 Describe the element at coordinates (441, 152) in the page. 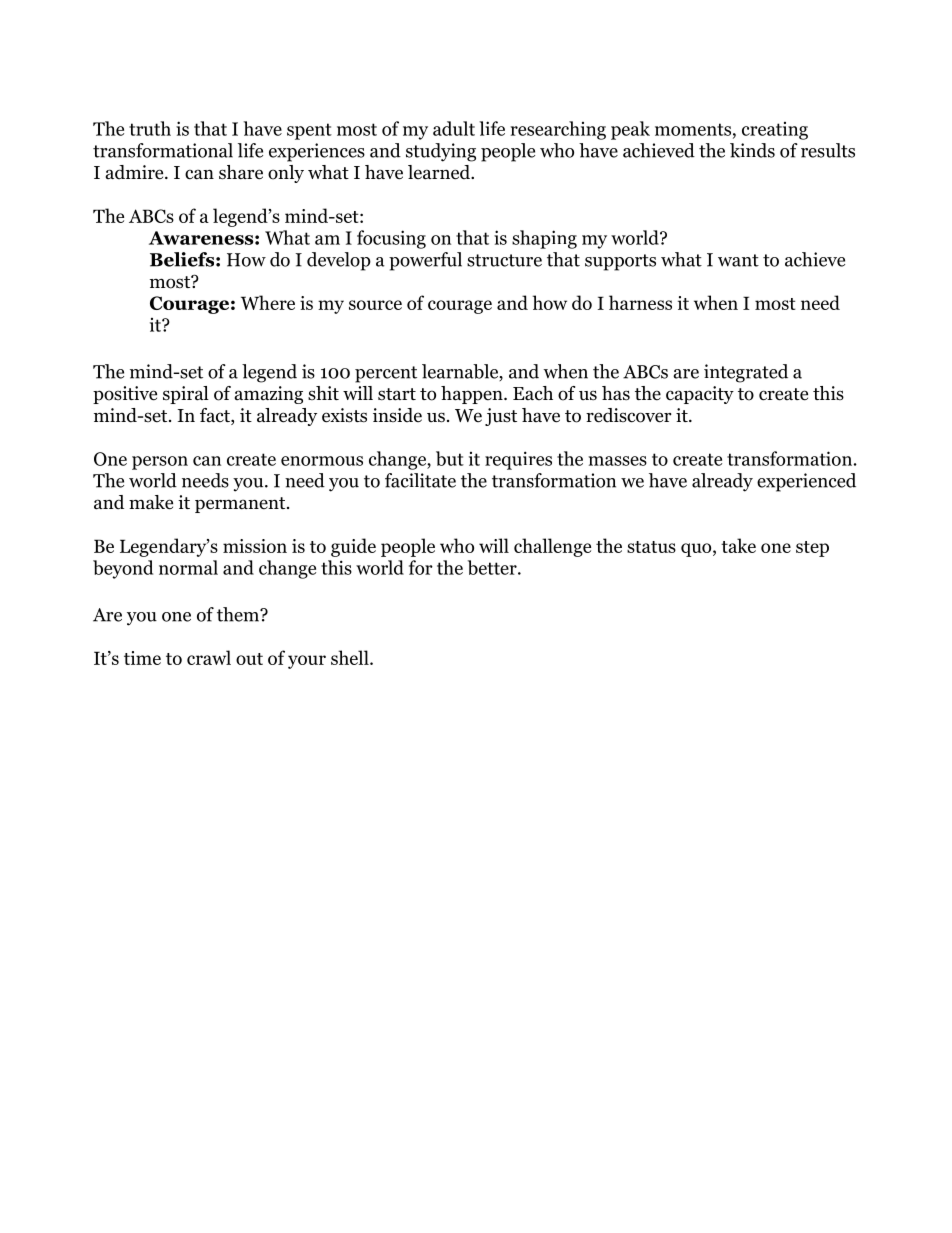

I see `studying` at that location.
